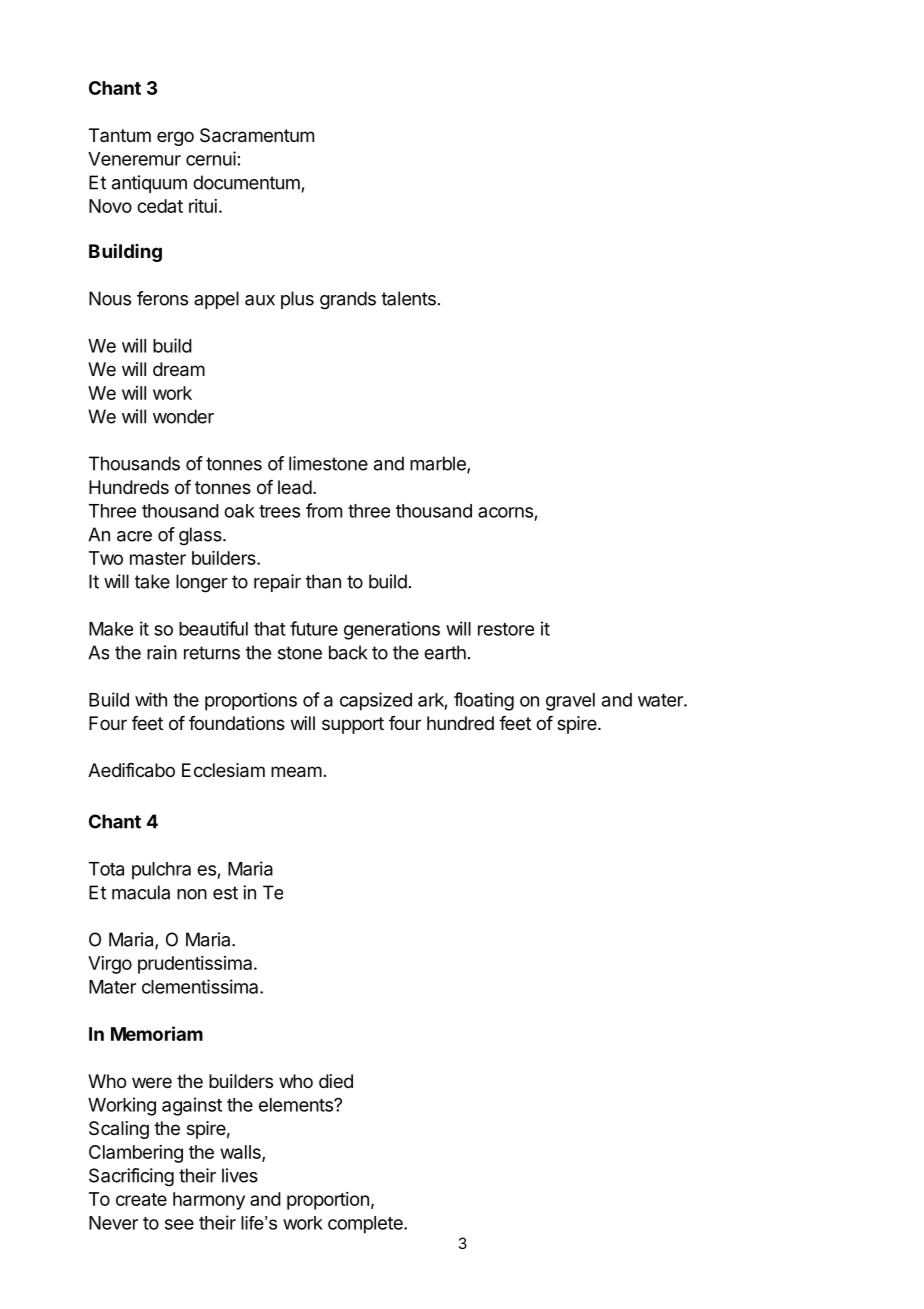  I want to click on with, so click(151, 699).
